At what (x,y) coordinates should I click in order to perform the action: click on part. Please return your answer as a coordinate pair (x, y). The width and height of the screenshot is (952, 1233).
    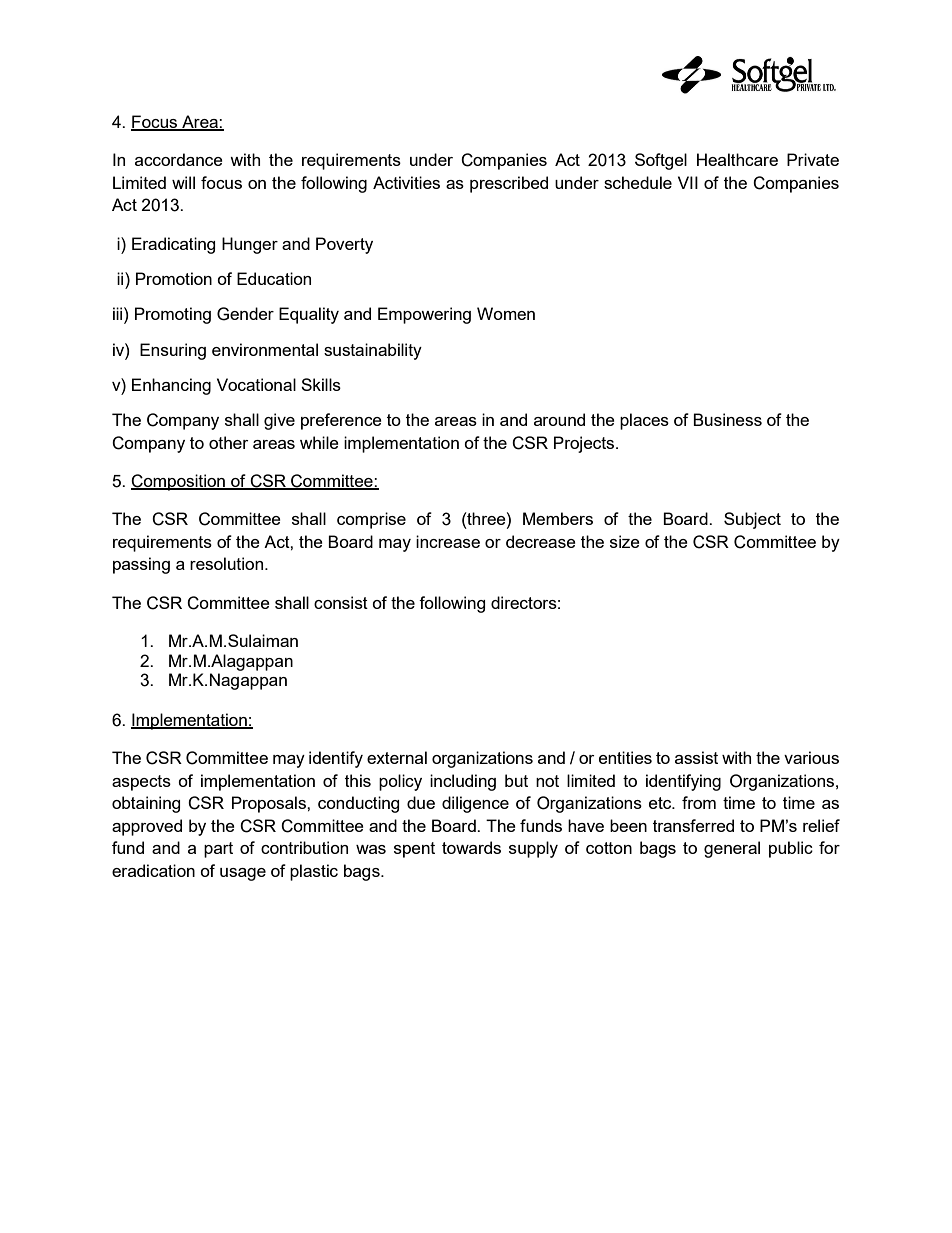
    Looking at the image, I should click on (218, 850).
